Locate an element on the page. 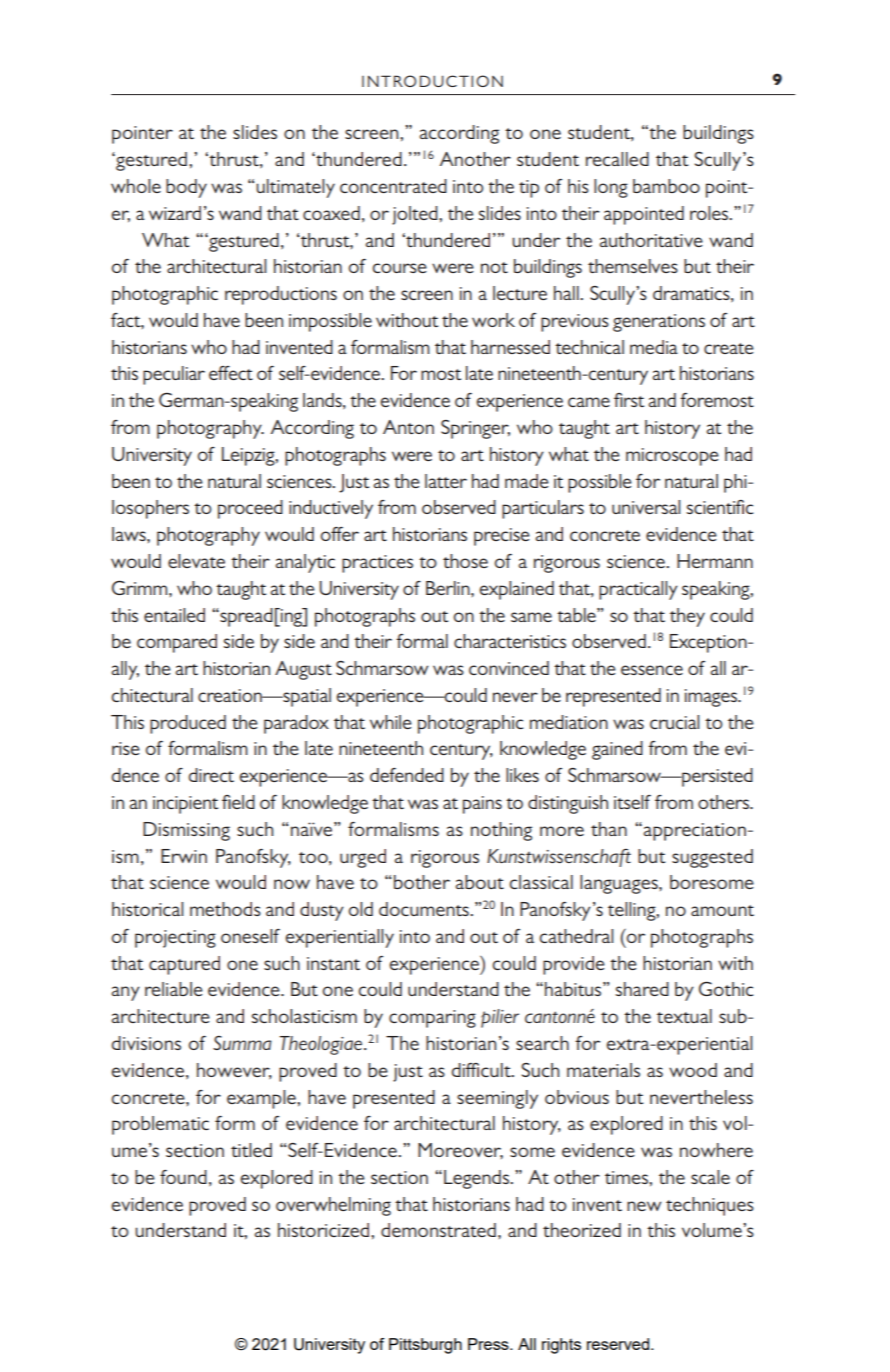 This document has height=1372, width=890. jolted is located at coordinates (416, 215).
